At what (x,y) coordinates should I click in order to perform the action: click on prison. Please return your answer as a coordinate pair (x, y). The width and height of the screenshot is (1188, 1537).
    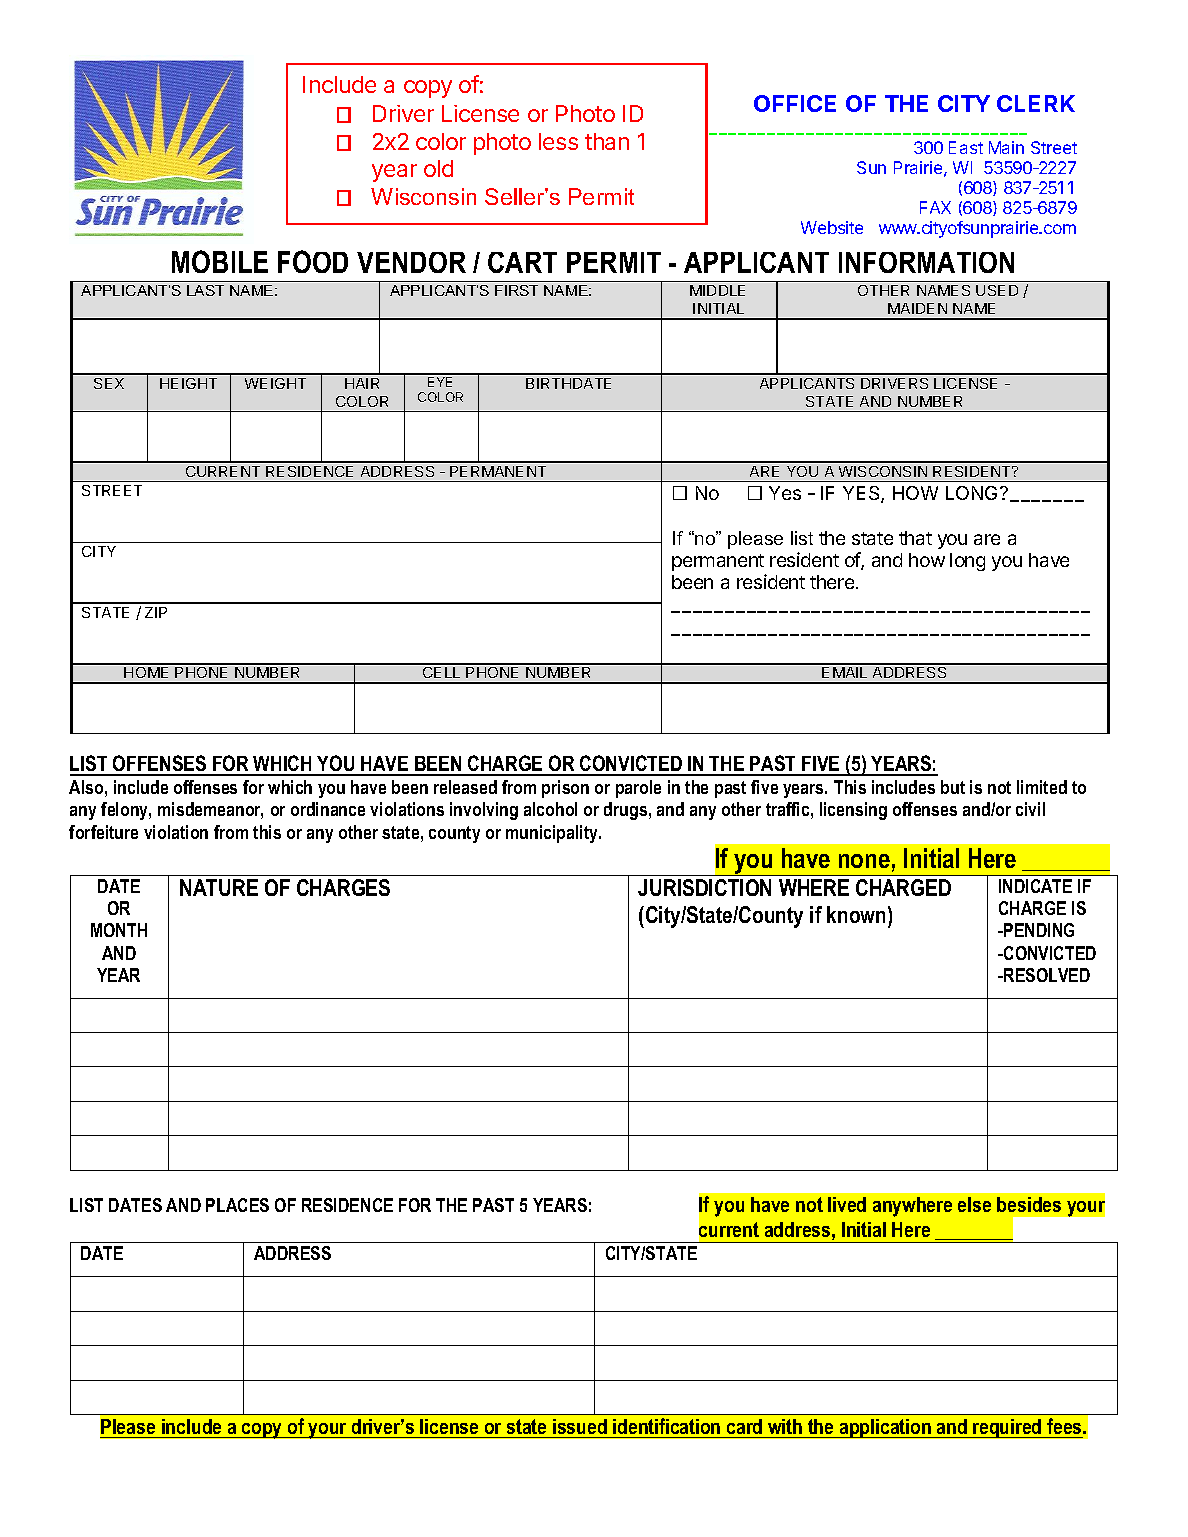
    Looking at the image, I should click on (565, 789).
